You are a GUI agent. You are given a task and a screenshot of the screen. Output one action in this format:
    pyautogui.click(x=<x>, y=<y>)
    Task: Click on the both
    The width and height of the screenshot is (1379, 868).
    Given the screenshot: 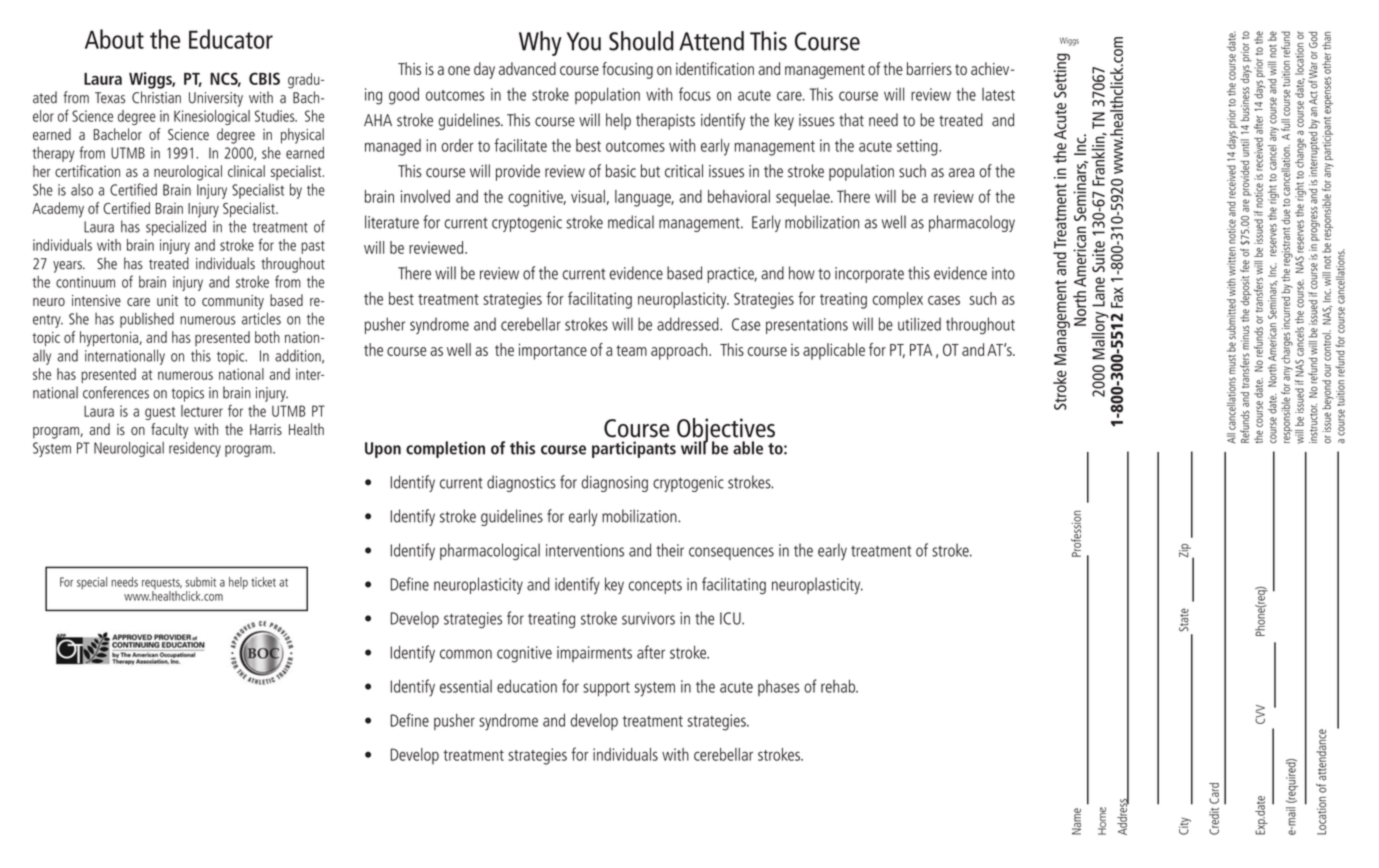 What is the action you would take?
    pyautogui.click(x=267, y=337)
